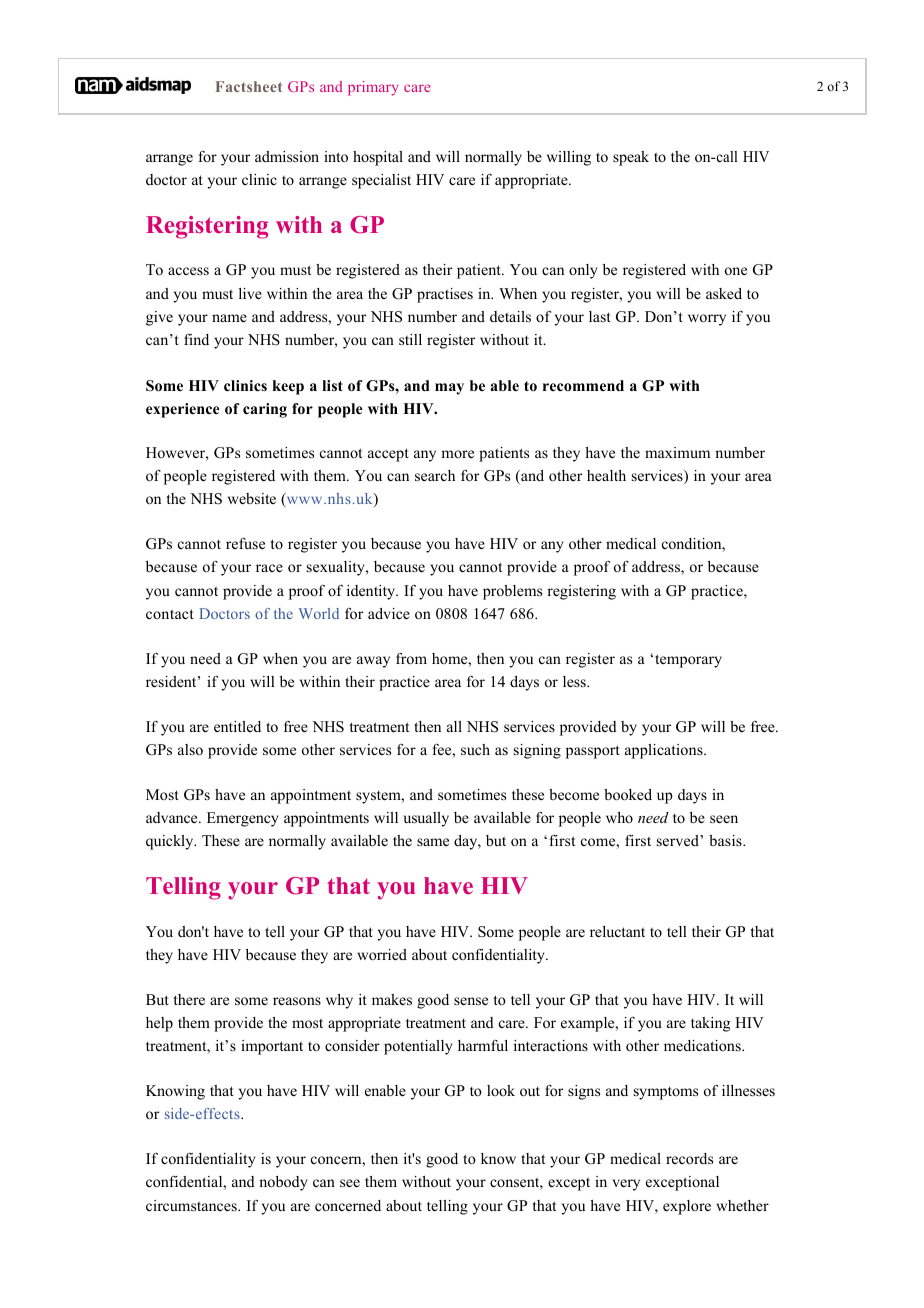  Describe the element at coordinates (435, 475) in the page. I see `search` at that location.
